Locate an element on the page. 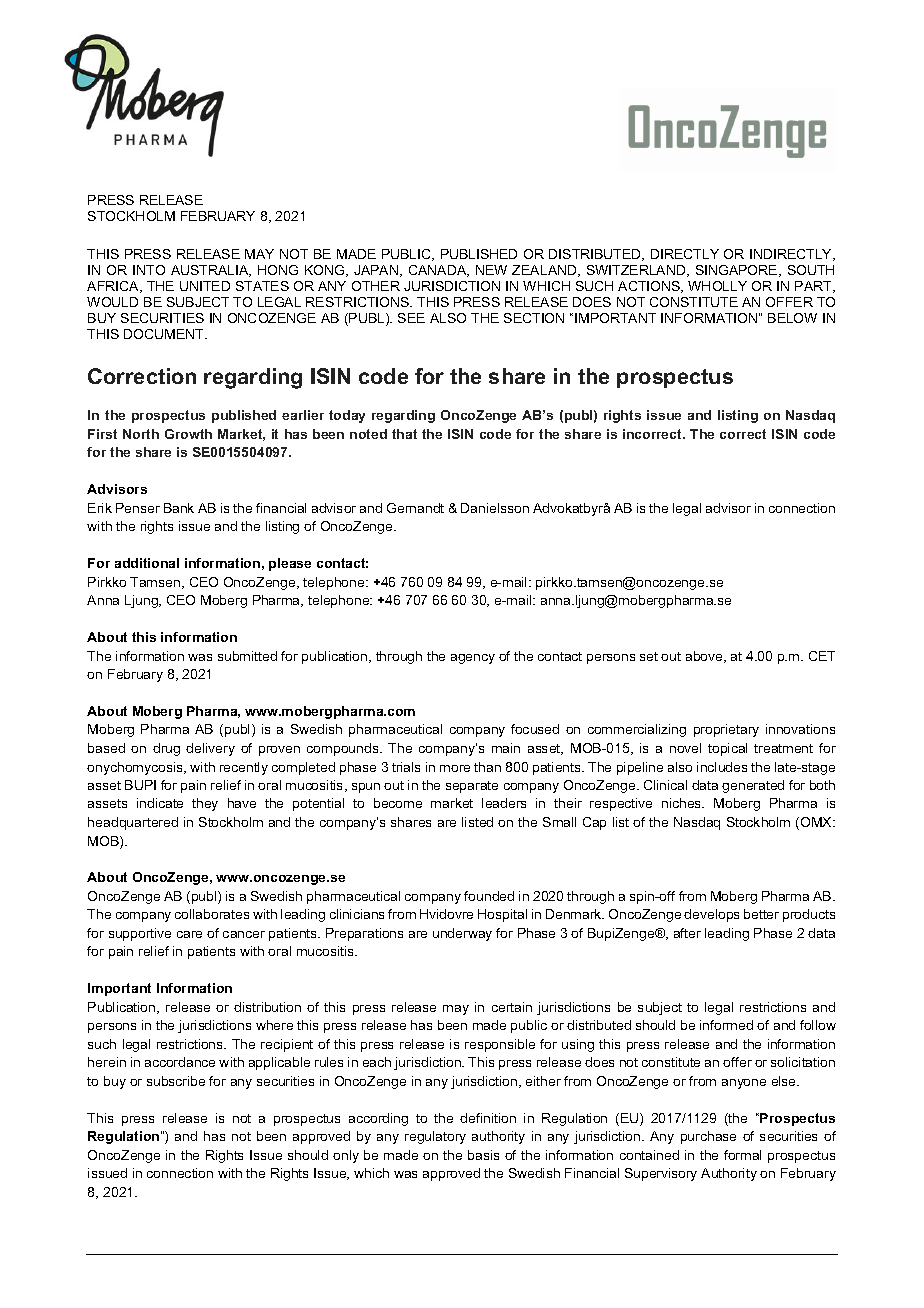 Image resolution: width=924 pixels, height=1308 pixels. main is located at coordinates (506, 748).
